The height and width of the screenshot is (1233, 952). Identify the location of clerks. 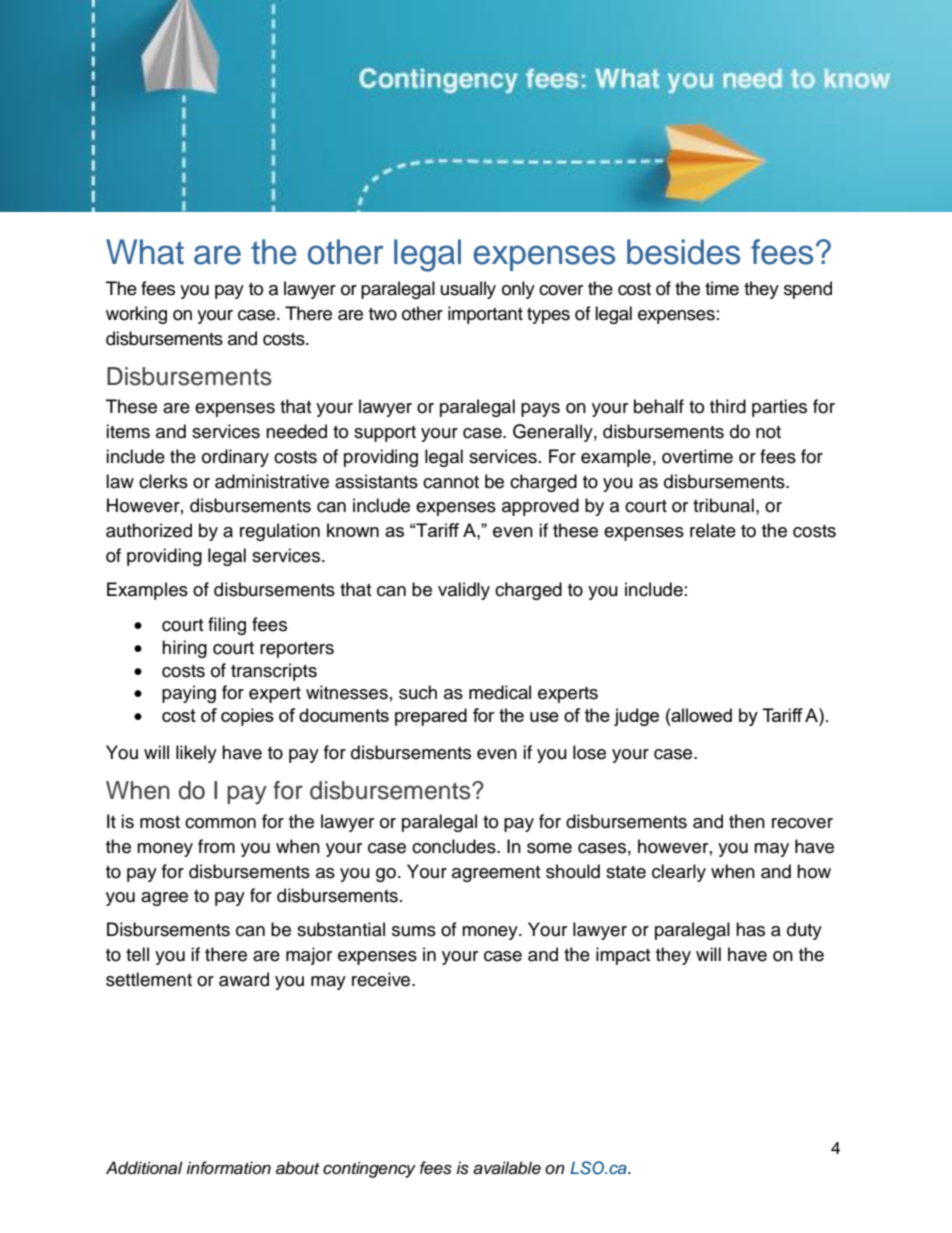
(163, 481).
